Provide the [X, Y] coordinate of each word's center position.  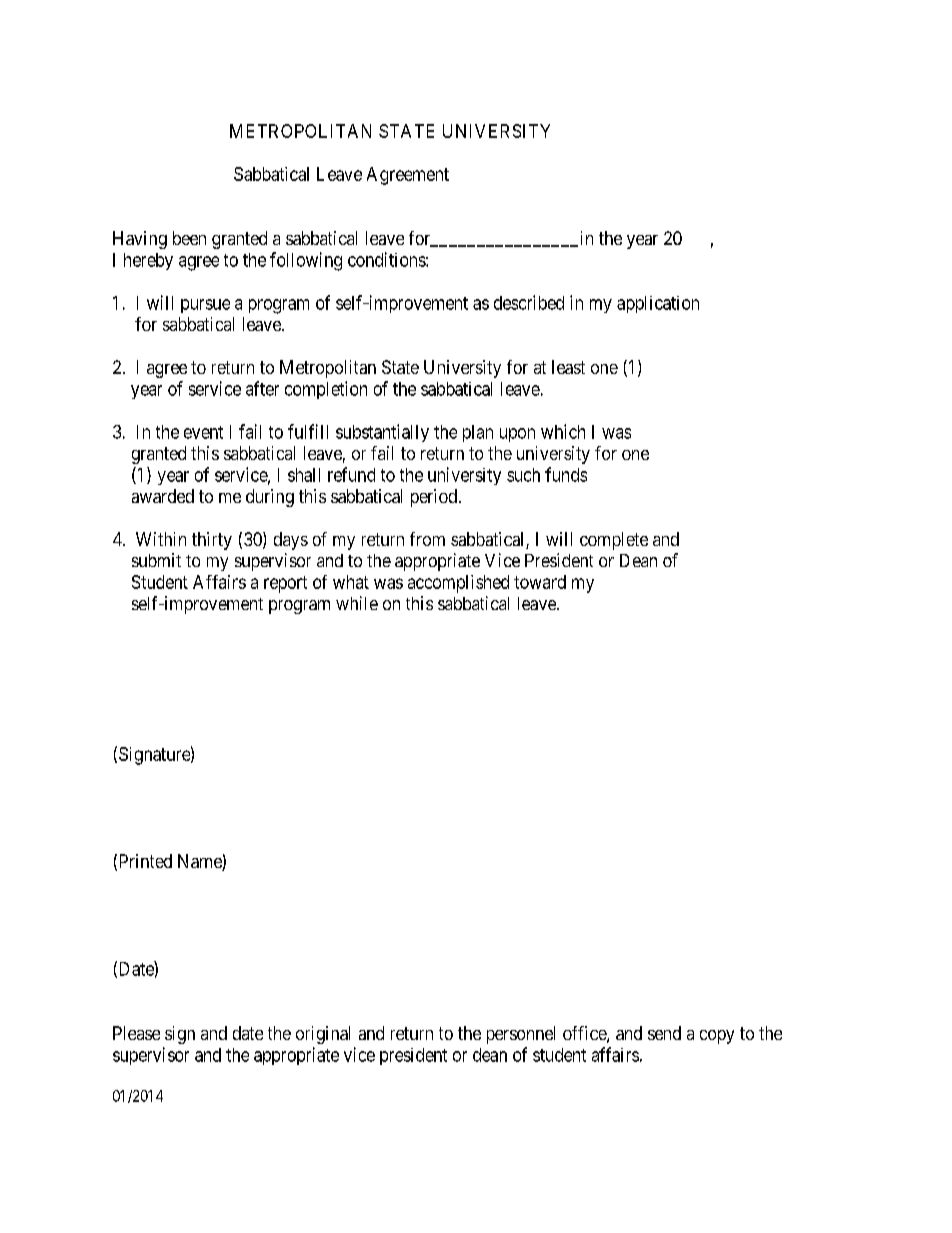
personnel [521, 1035]
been [189, 238]
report [285, 584]
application [658, 304]
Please [136, 1033]
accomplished [458, 584]
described [529, 302]
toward [540, 582]
